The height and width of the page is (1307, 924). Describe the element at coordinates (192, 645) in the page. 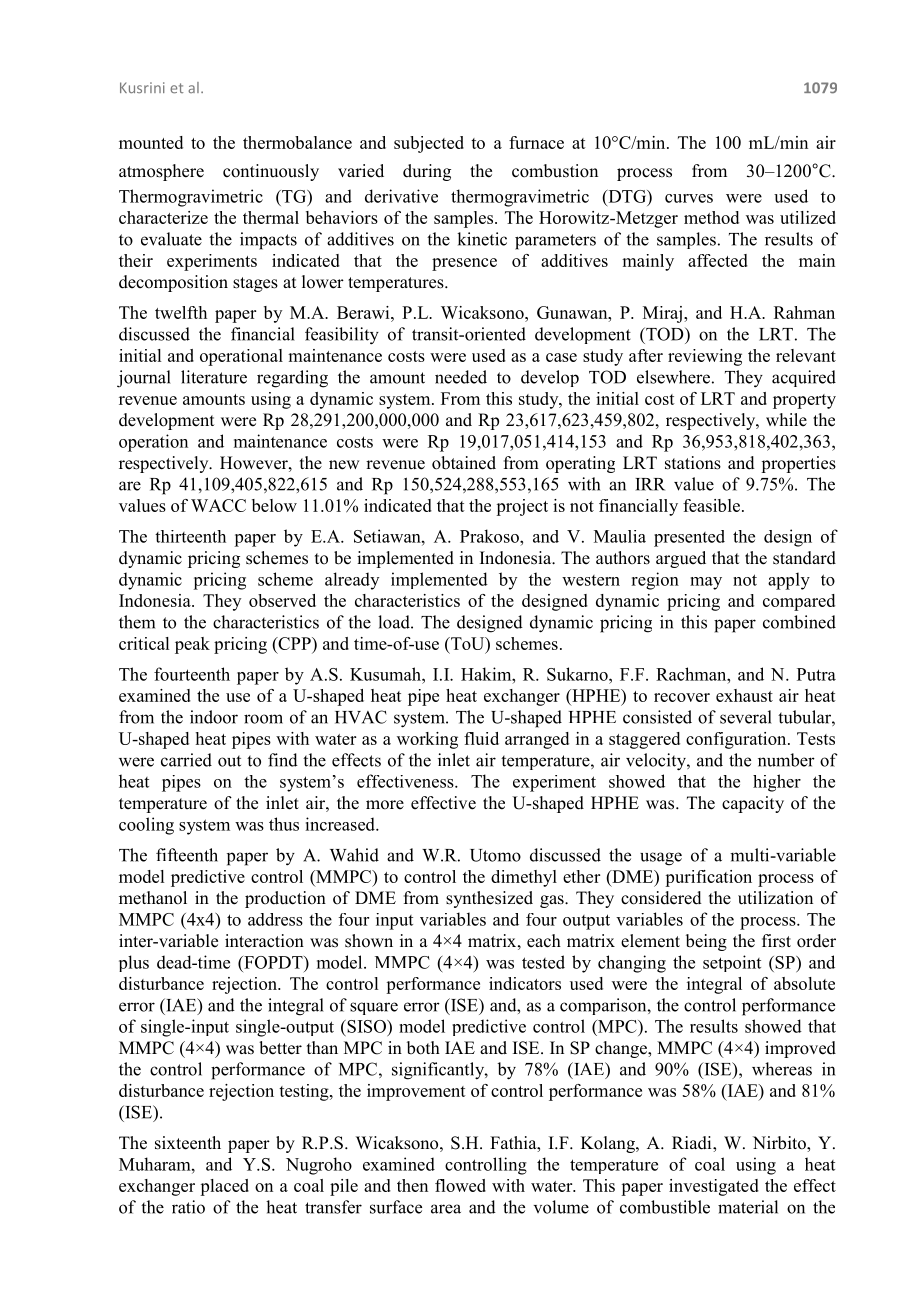

I see `peak` at that location.
